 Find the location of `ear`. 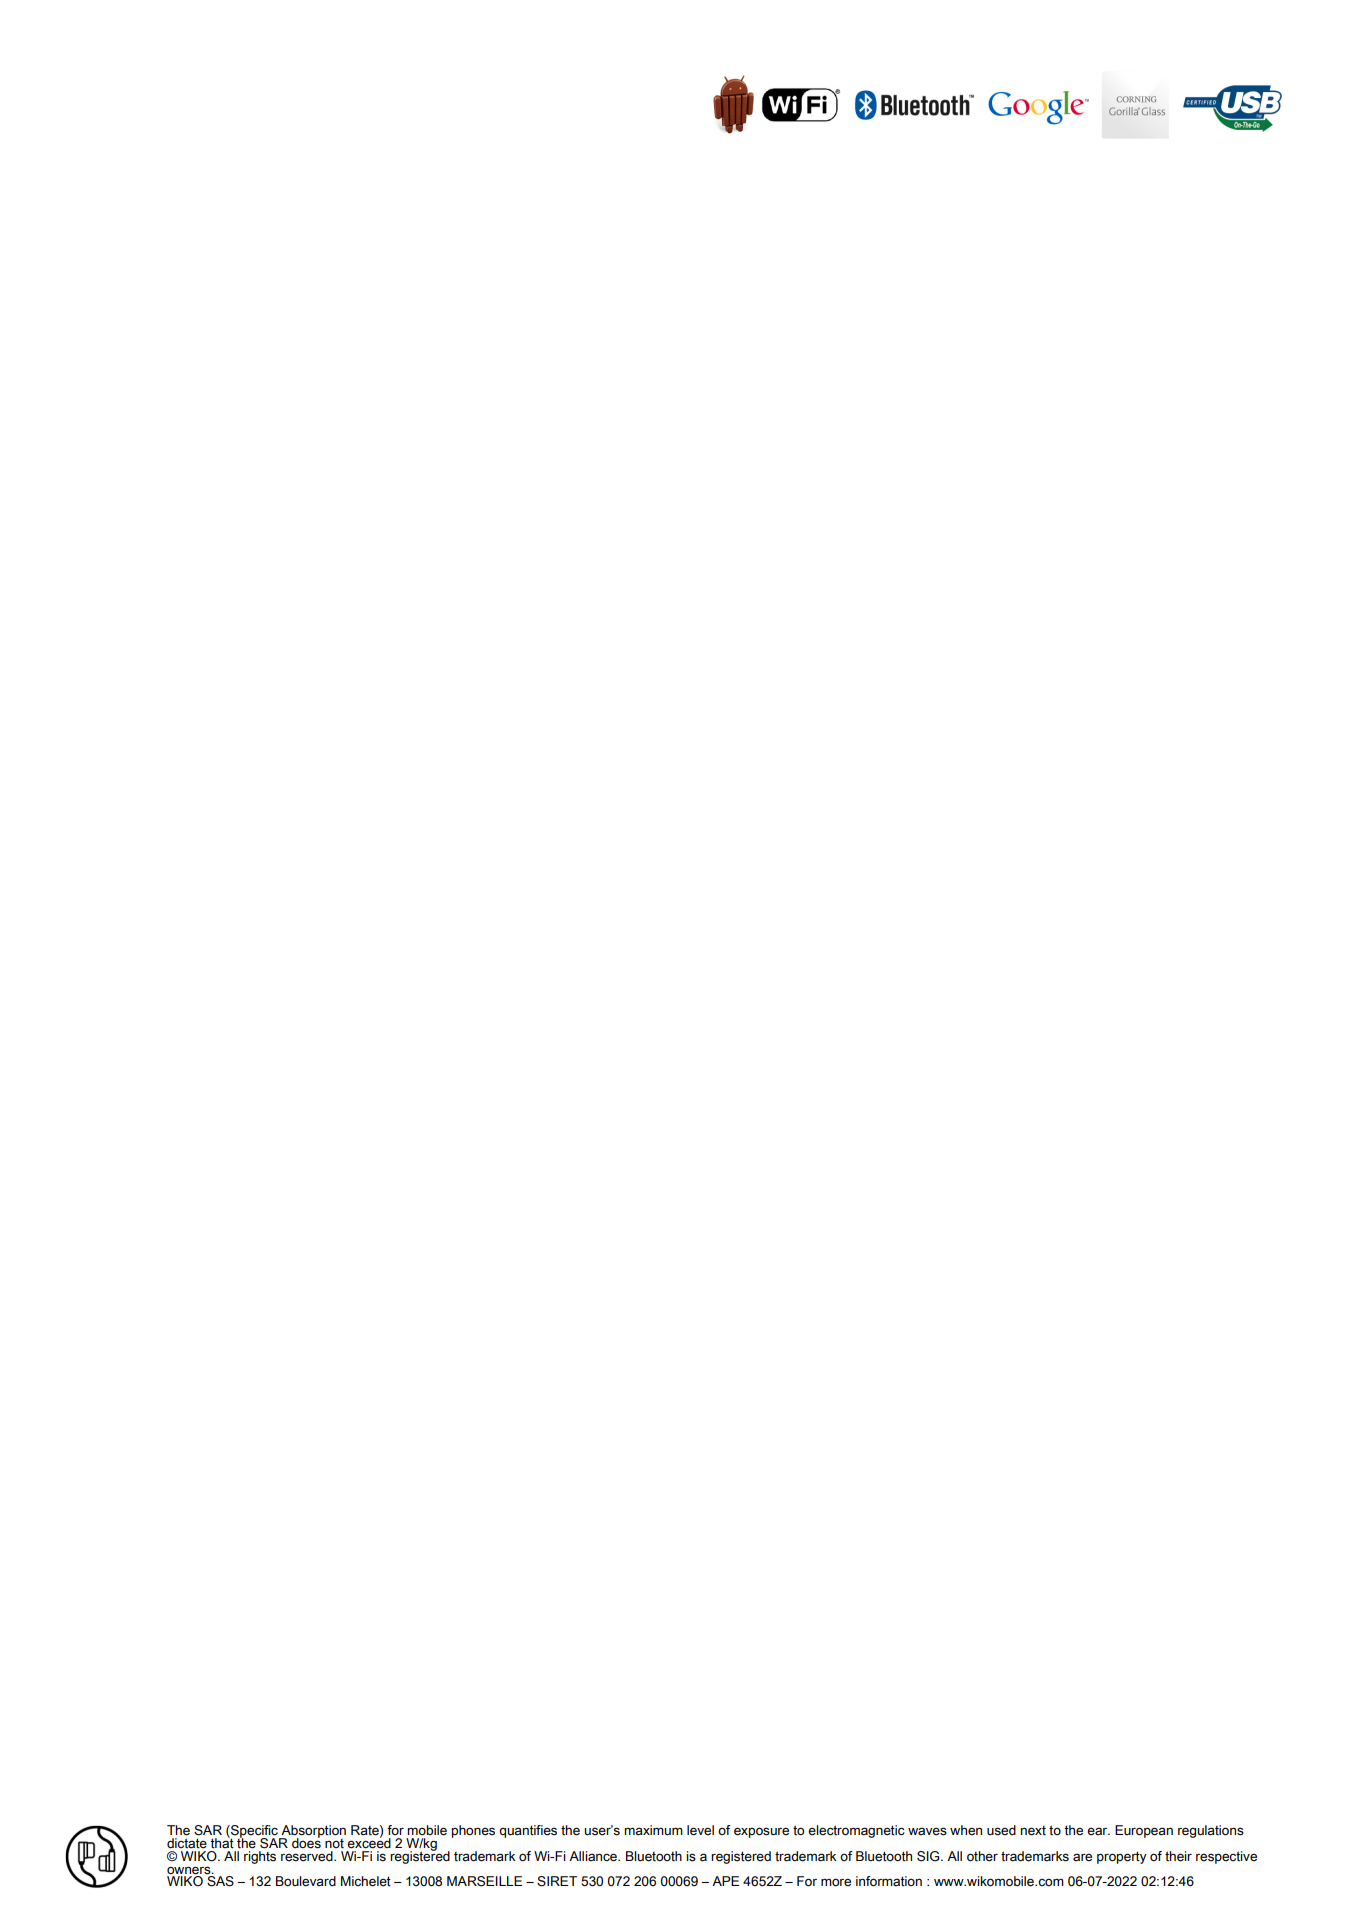

ear is located at coordinates (1098, 1831).
